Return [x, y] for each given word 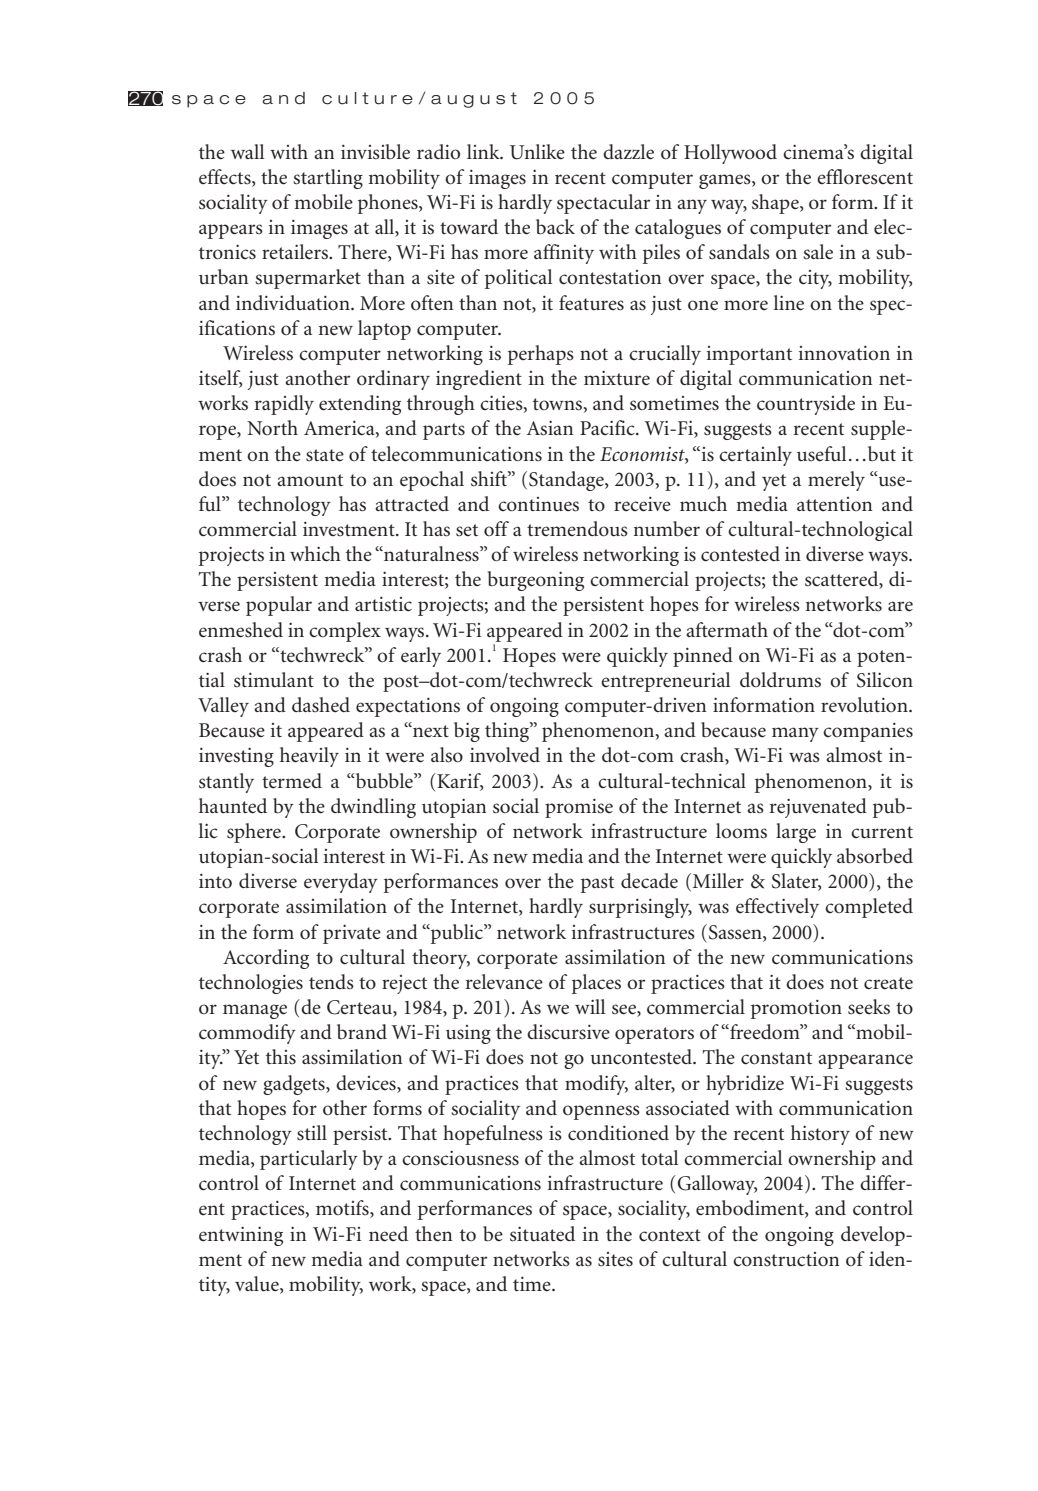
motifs [343, 1209]
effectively [777, 908]
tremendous [577, 529]
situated [542, 1234]
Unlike [537, 152]
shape [776, 204]
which [315, 554]
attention [834, 504]
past [597, 884]
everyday [341, 883]
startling [328, 179]
